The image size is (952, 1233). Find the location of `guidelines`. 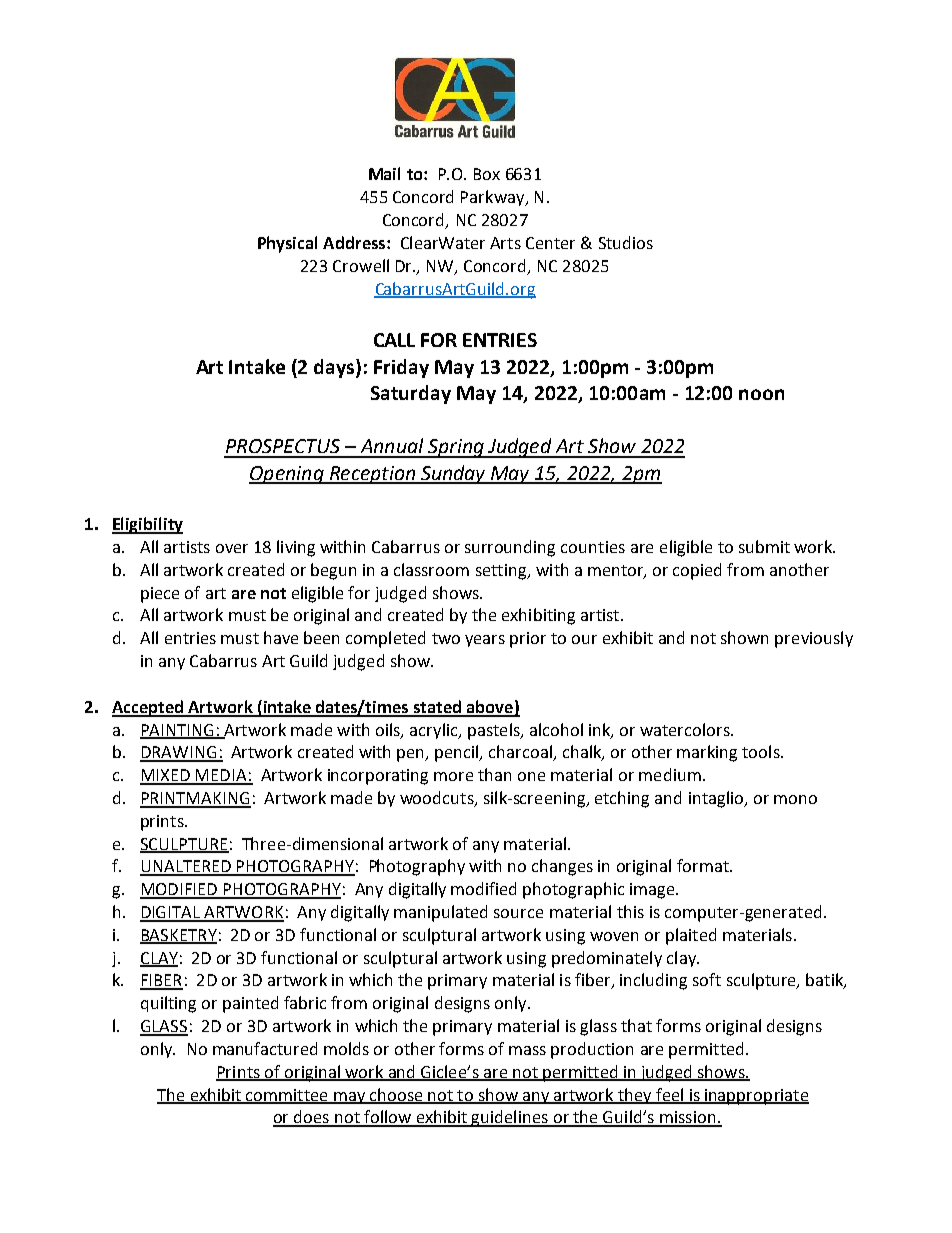

guidelines is located at coordinates (510, 1118).
